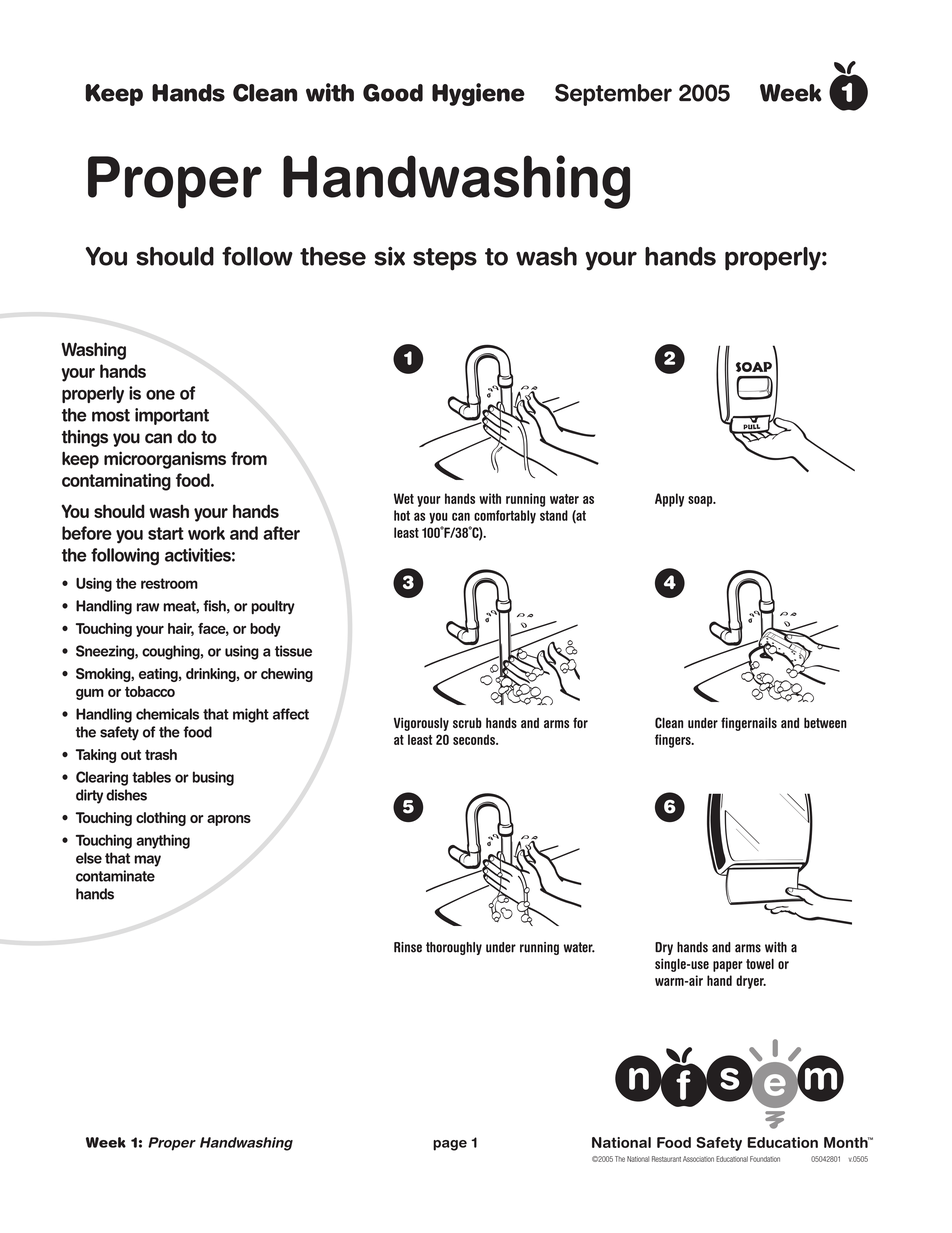 The image size is (952, 1233). I want to click on fingers, so click(674, 741).
